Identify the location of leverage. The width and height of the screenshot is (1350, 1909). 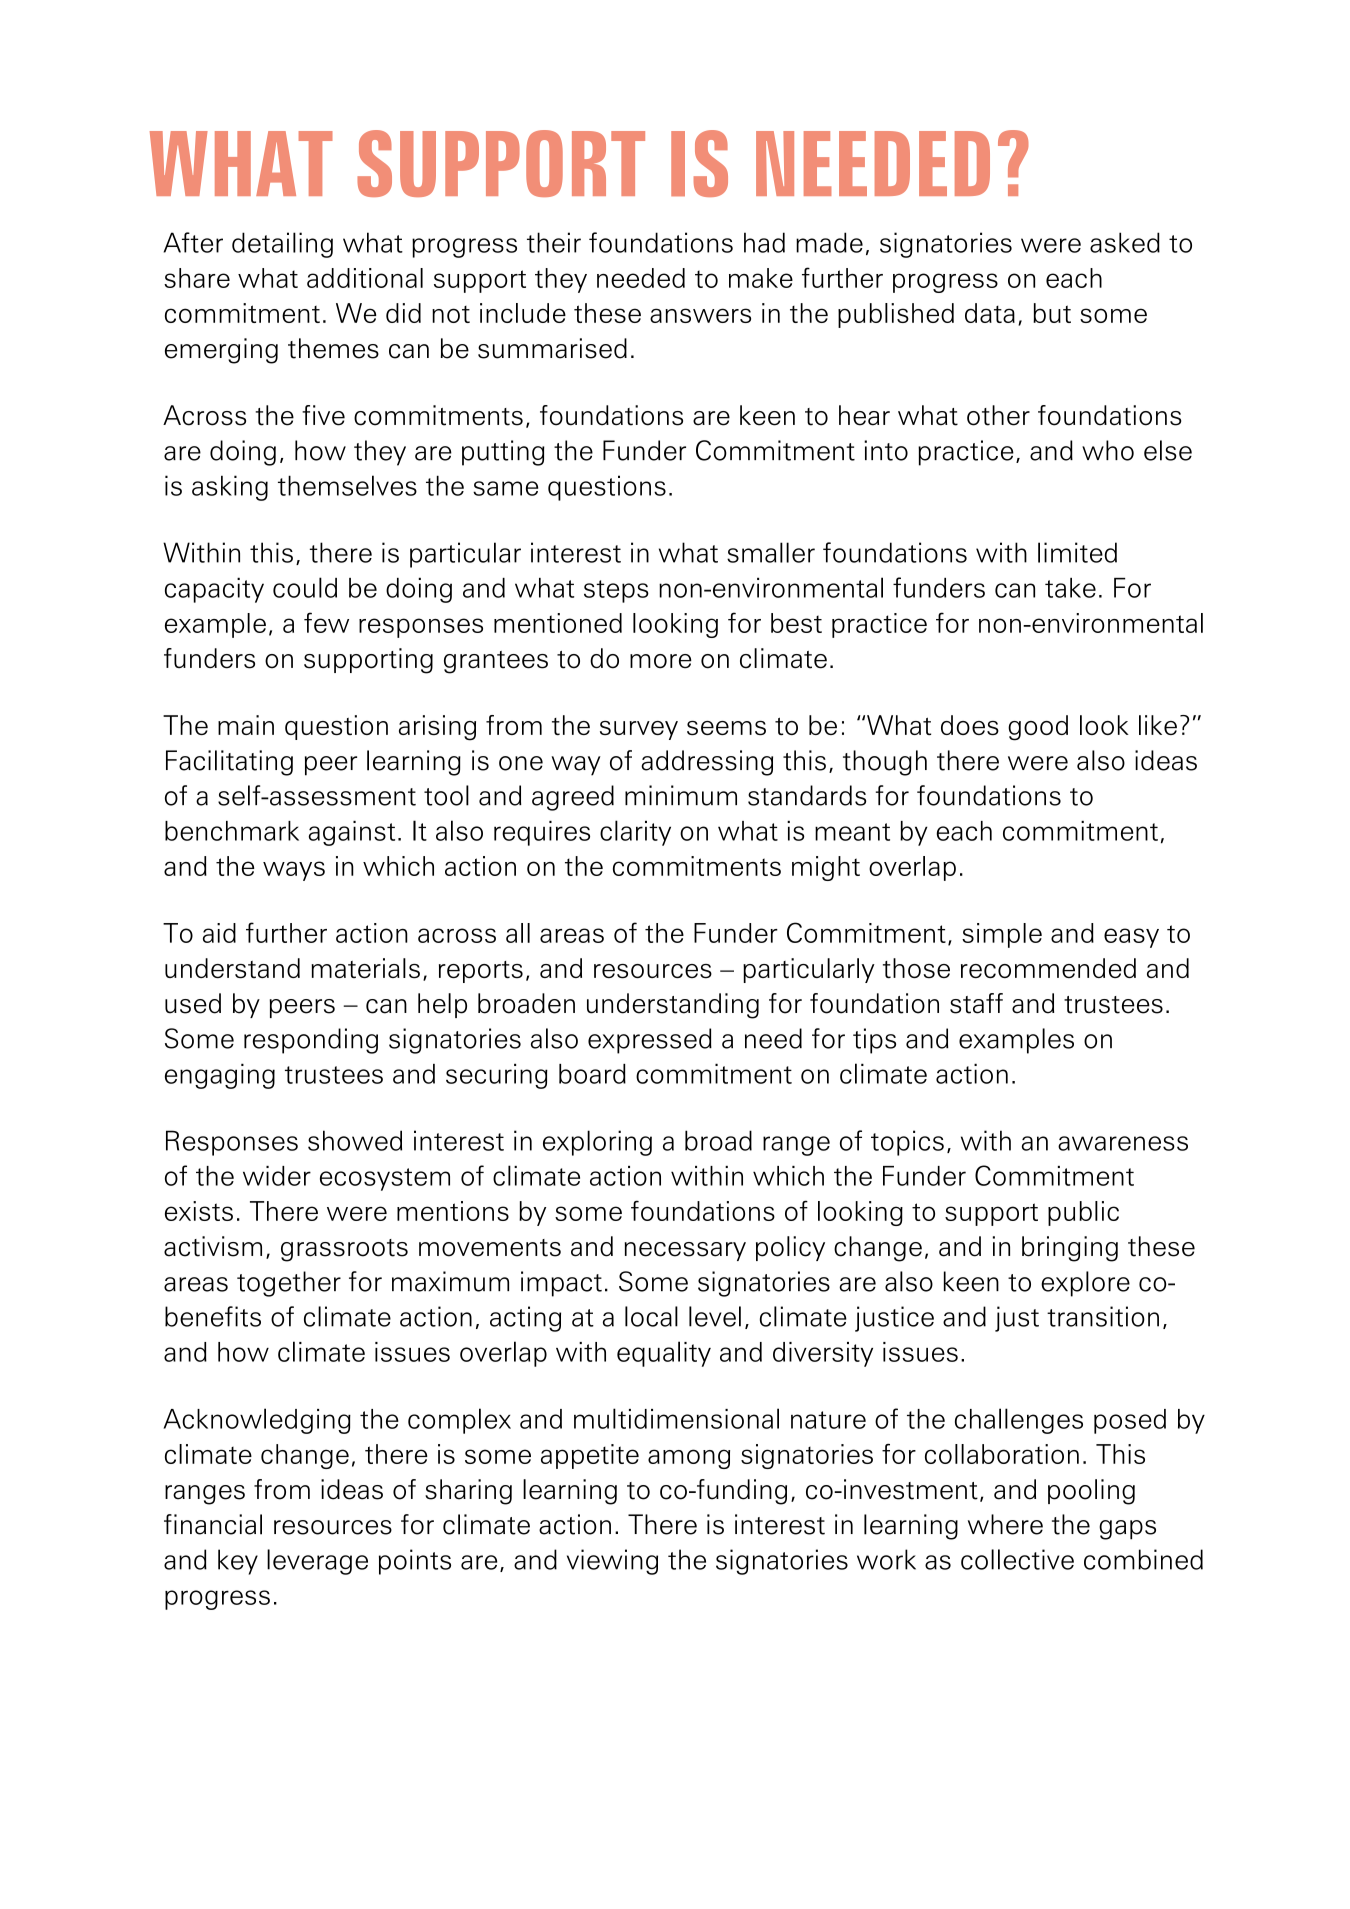
(317, 1562).
